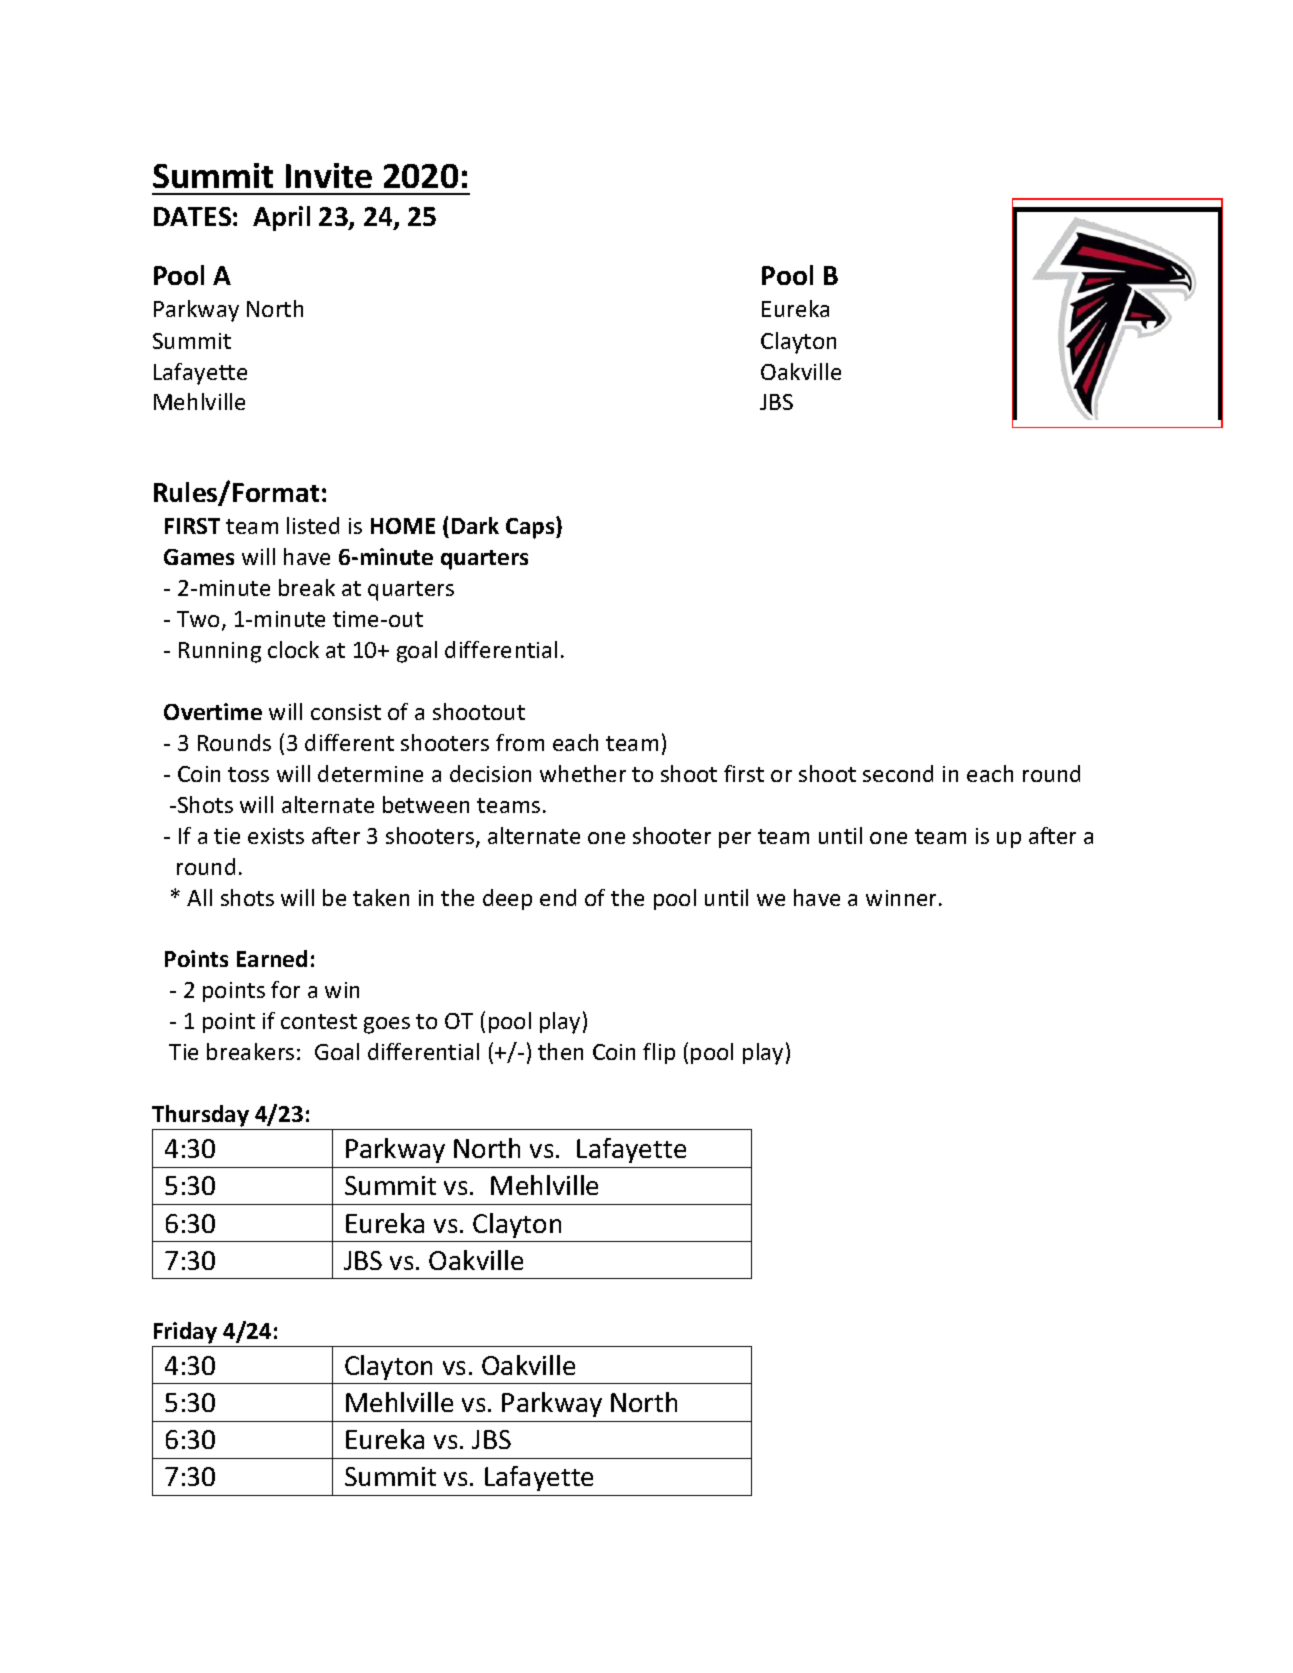 This document has height=1673, width=1293. I want to click on April, so click(281, 218).
